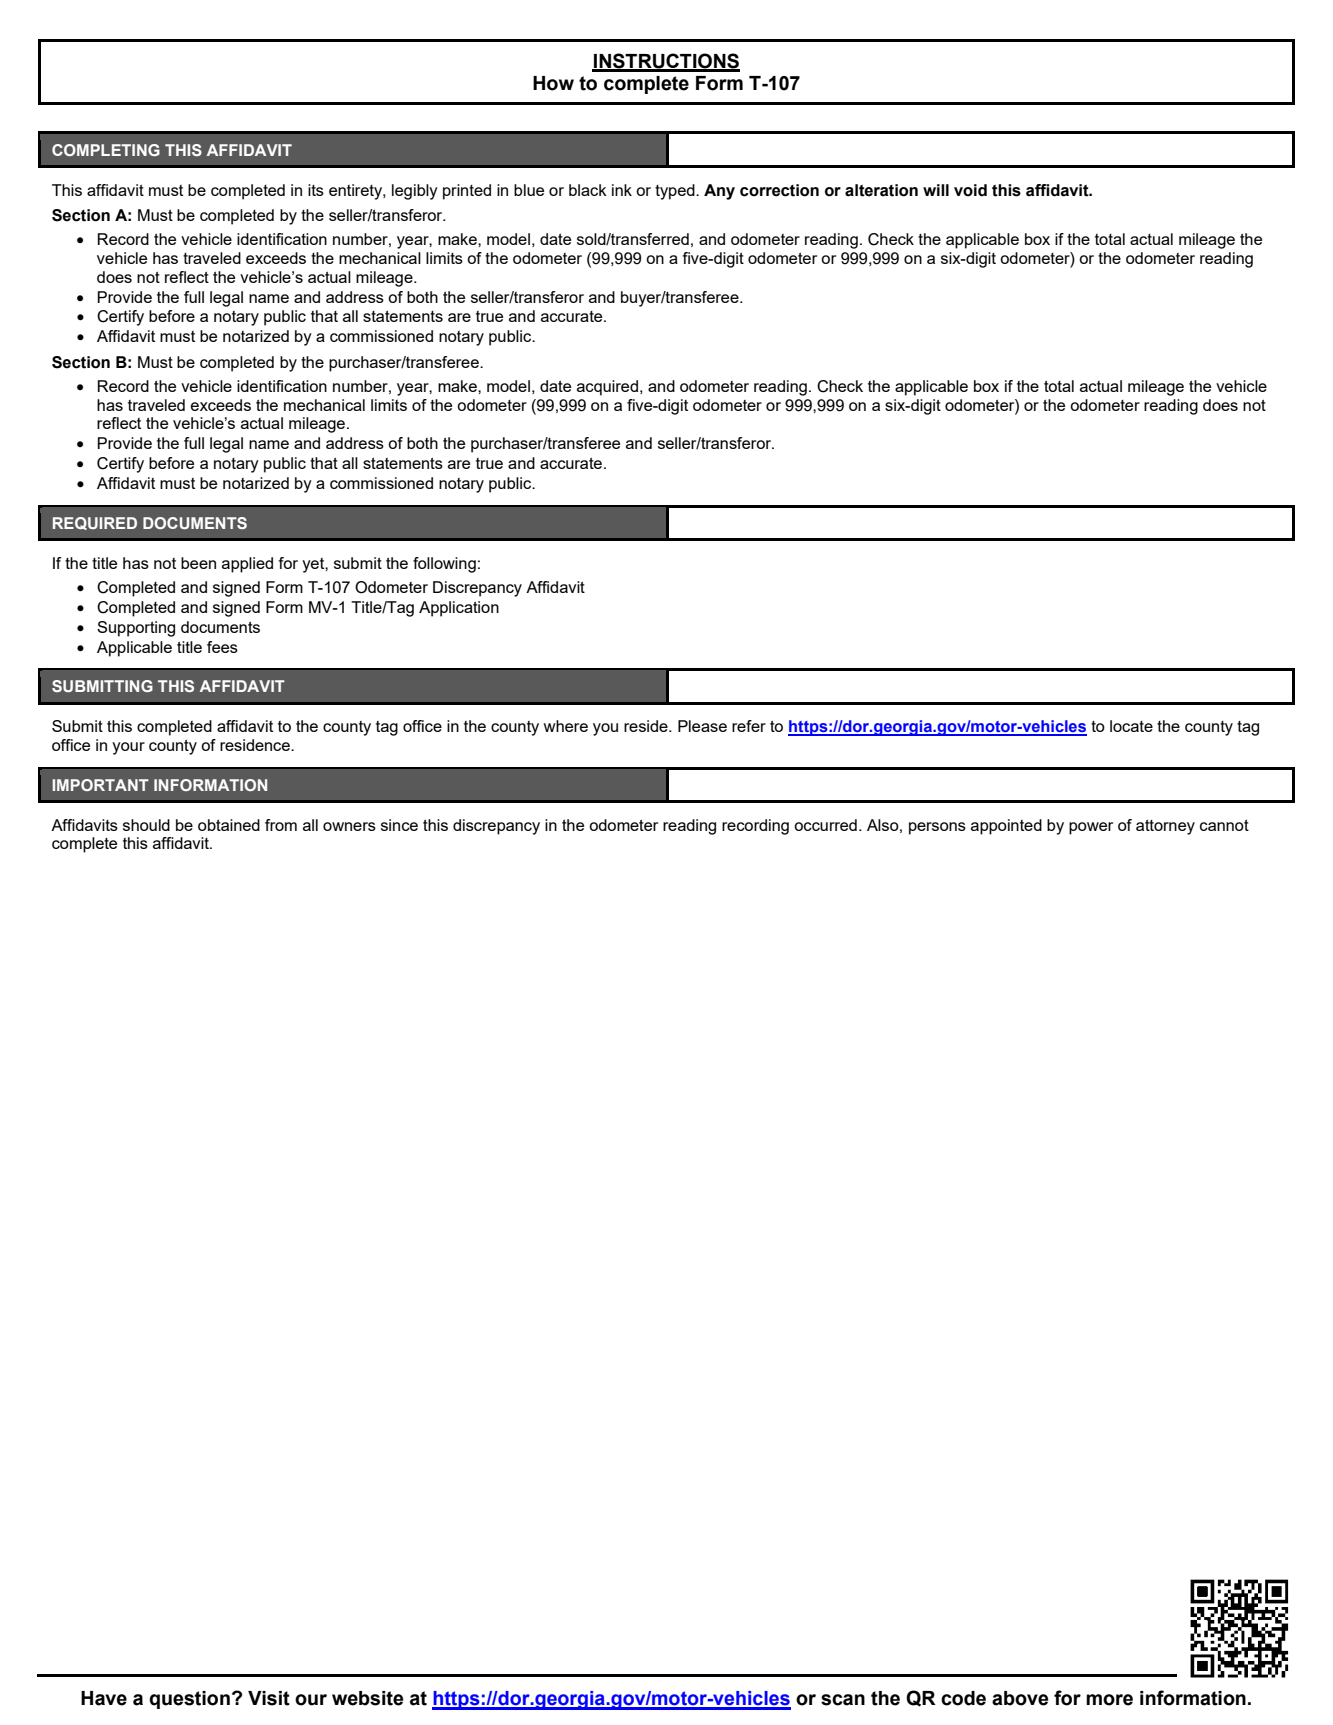 The height and width of the screenshot is (1725, 1333). What do you see at coordinates (106, 150) in the screenshot?
I see `COMPLETING` at bounding box center [106, 150].
